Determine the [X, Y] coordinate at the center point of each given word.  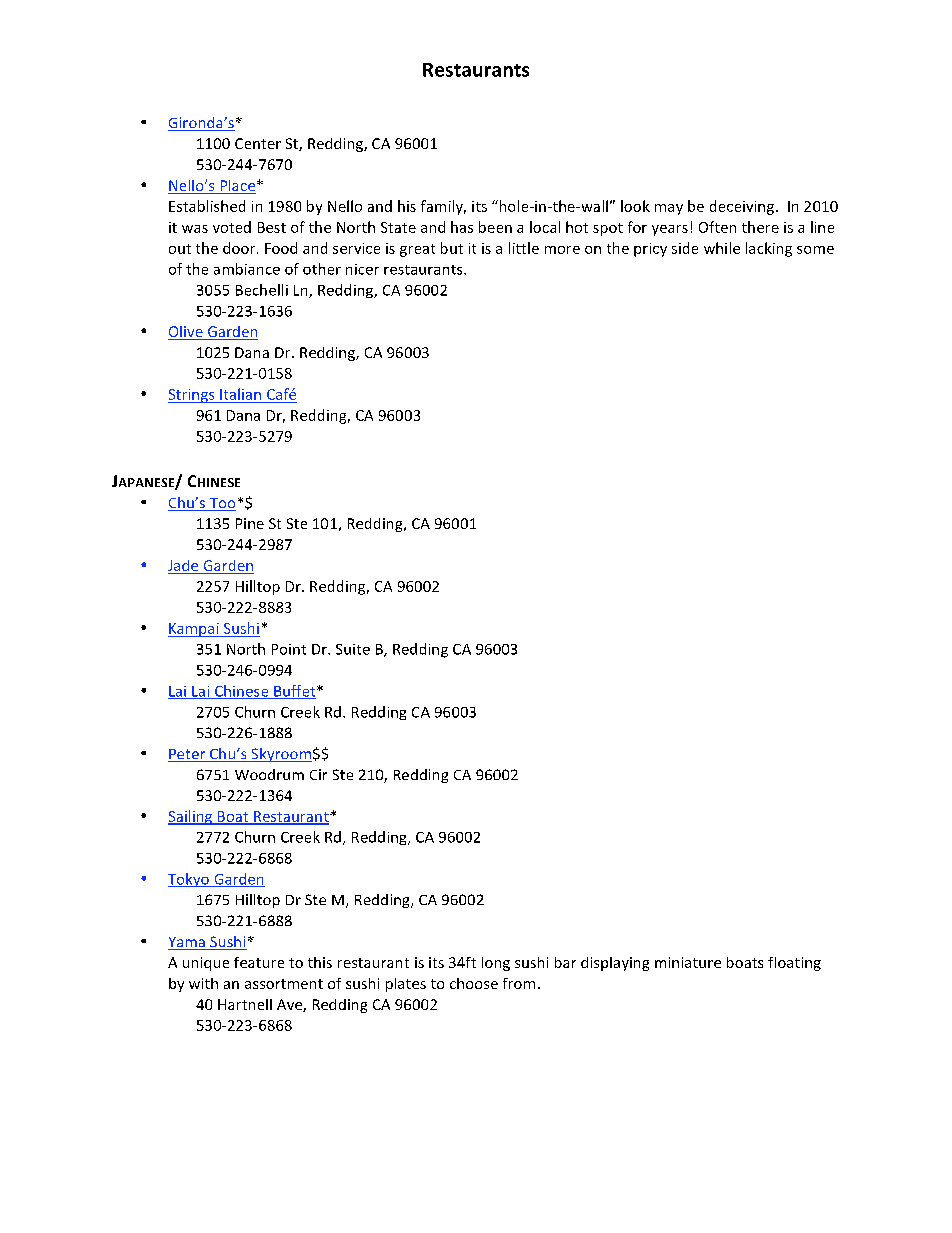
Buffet [295, 692]
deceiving [742, 207]
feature [259, 962]
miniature [688, 962]
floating [794, 964]
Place [238, 187]
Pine [250, 523]
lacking [769, 249]
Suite [353, 649]
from [519, 983]
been [495, 227]
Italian [240, 394]
